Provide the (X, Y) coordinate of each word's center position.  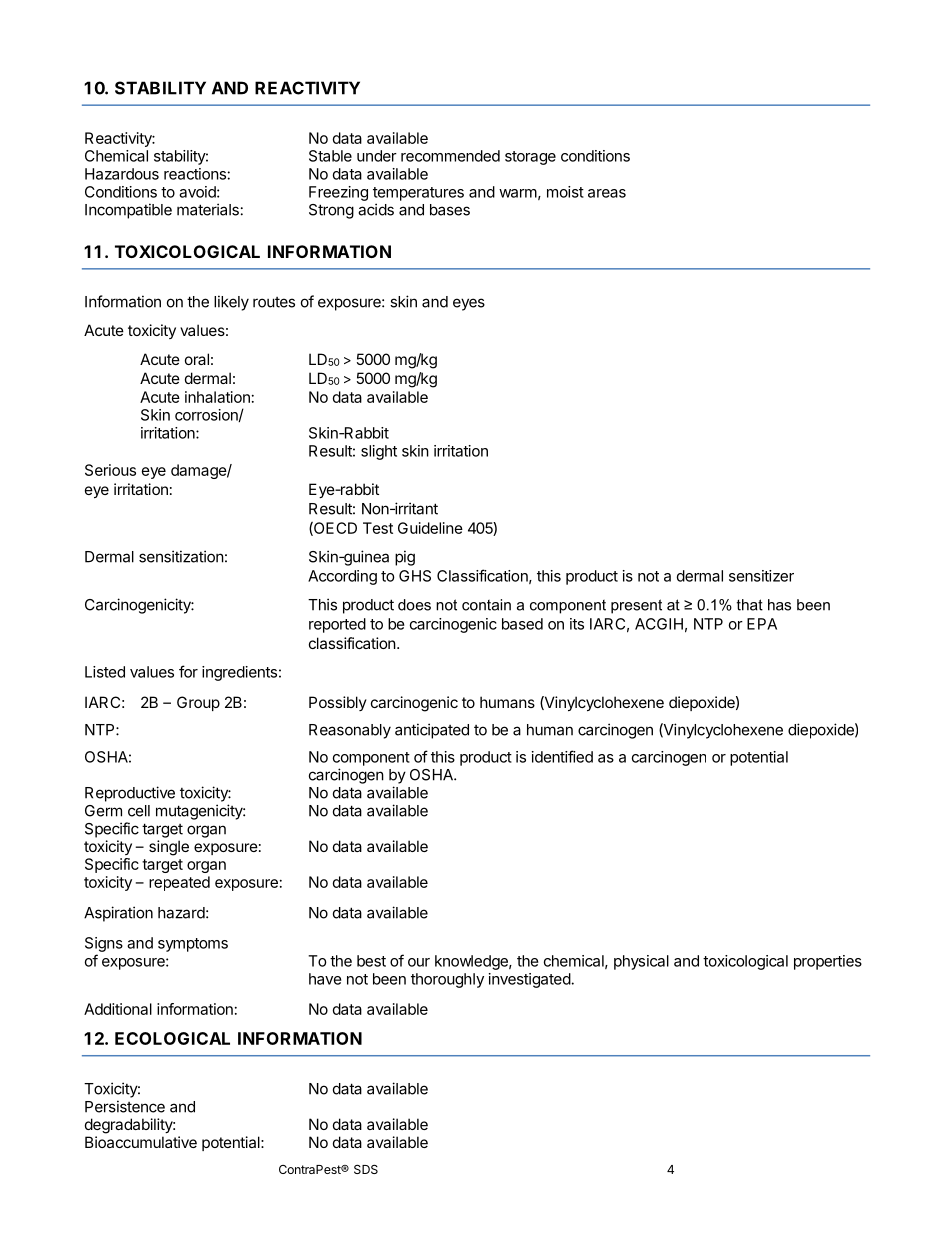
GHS (415, 576)
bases (450, 210)
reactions (195, 174)
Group (198, 703)
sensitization (181, 556)
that (750, 605)
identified (562, 756)
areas (607, 193)
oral (197, 359)
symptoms (193, 945)
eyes (469, 304)
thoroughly (447, 980)
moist (565, 192)
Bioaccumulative (141, 1142)
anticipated (432, 731)
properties (828, 962)
